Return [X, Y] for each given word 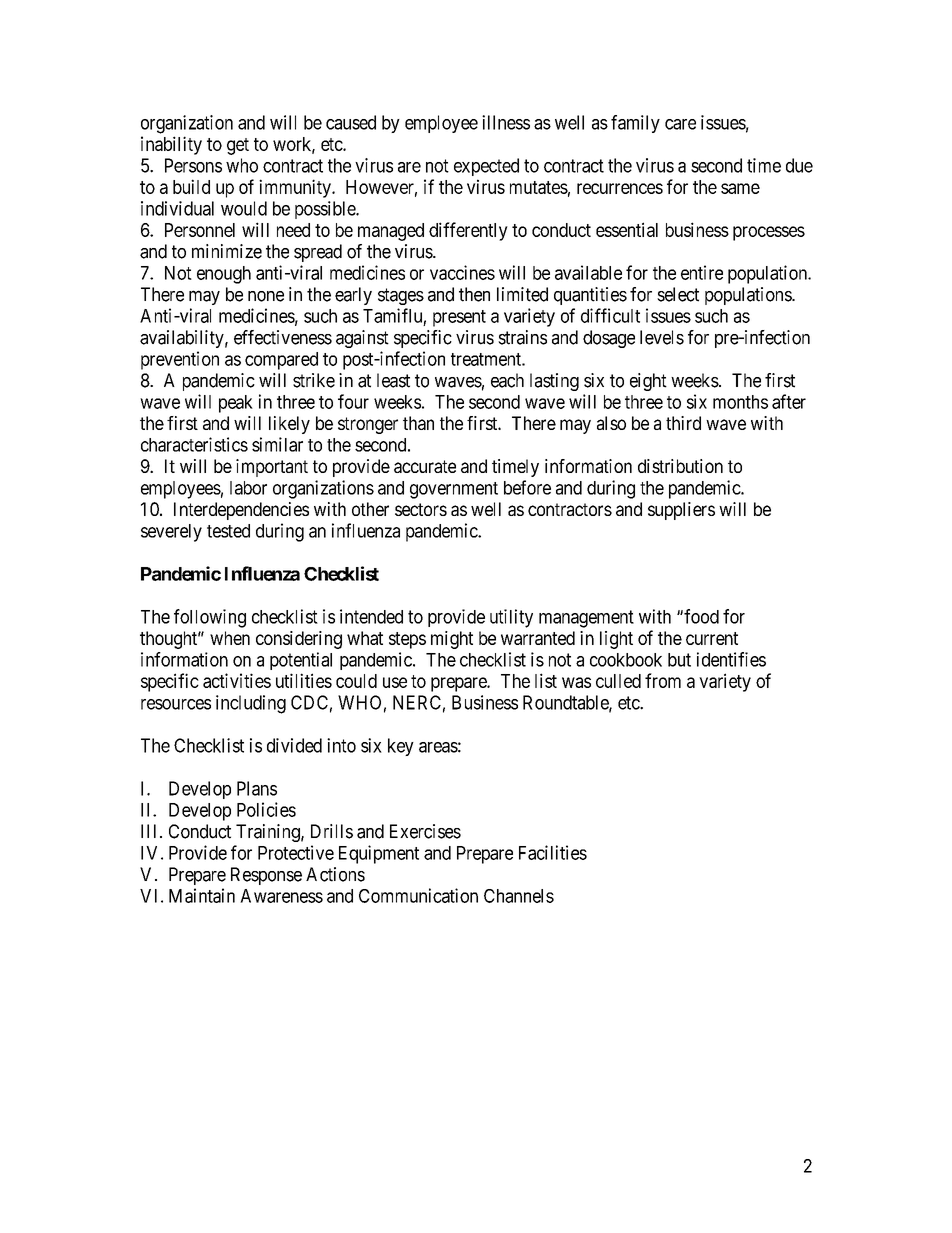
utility [511, 618]
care [680, 124]
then [474, 294]
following [210, 618]
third [683, 423]
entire [702, 272]
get [238, 146]
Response [266, 876]
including [251, 704]
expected [486, 167]
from [663, 680]
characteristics [194, 444]
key [401, 747]
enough [224, 275]
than [418, 423]
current [712, 638]
